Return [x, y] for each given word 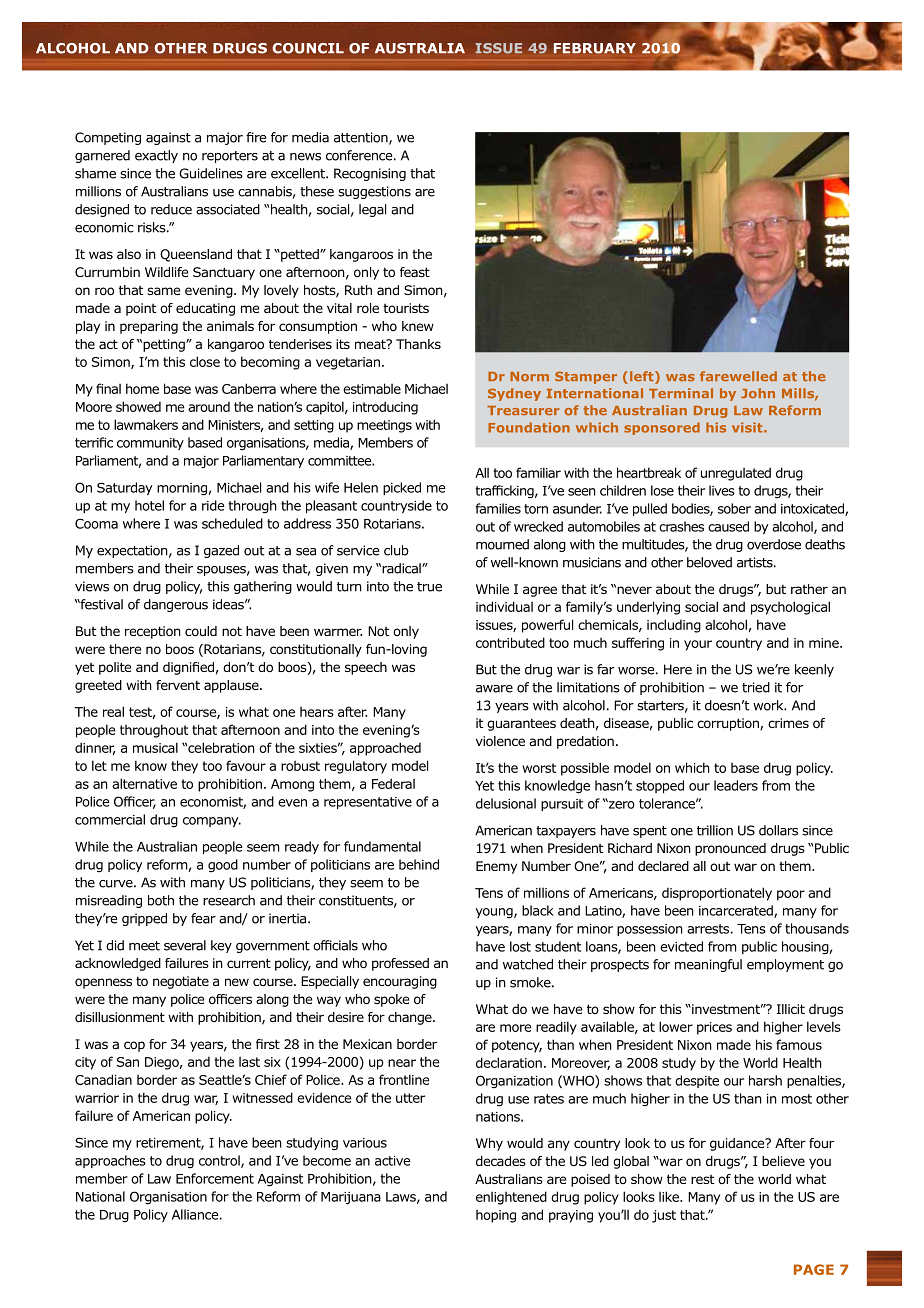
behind [419, 864]
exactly [156, 156]
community [150, 444]
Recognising [370, 174]
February [595, 48]
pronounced [730, 849]
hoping [496, 1216]
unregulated [736, 474]
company [212, 822]
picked [402, 488]
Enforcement [215, 1178]
